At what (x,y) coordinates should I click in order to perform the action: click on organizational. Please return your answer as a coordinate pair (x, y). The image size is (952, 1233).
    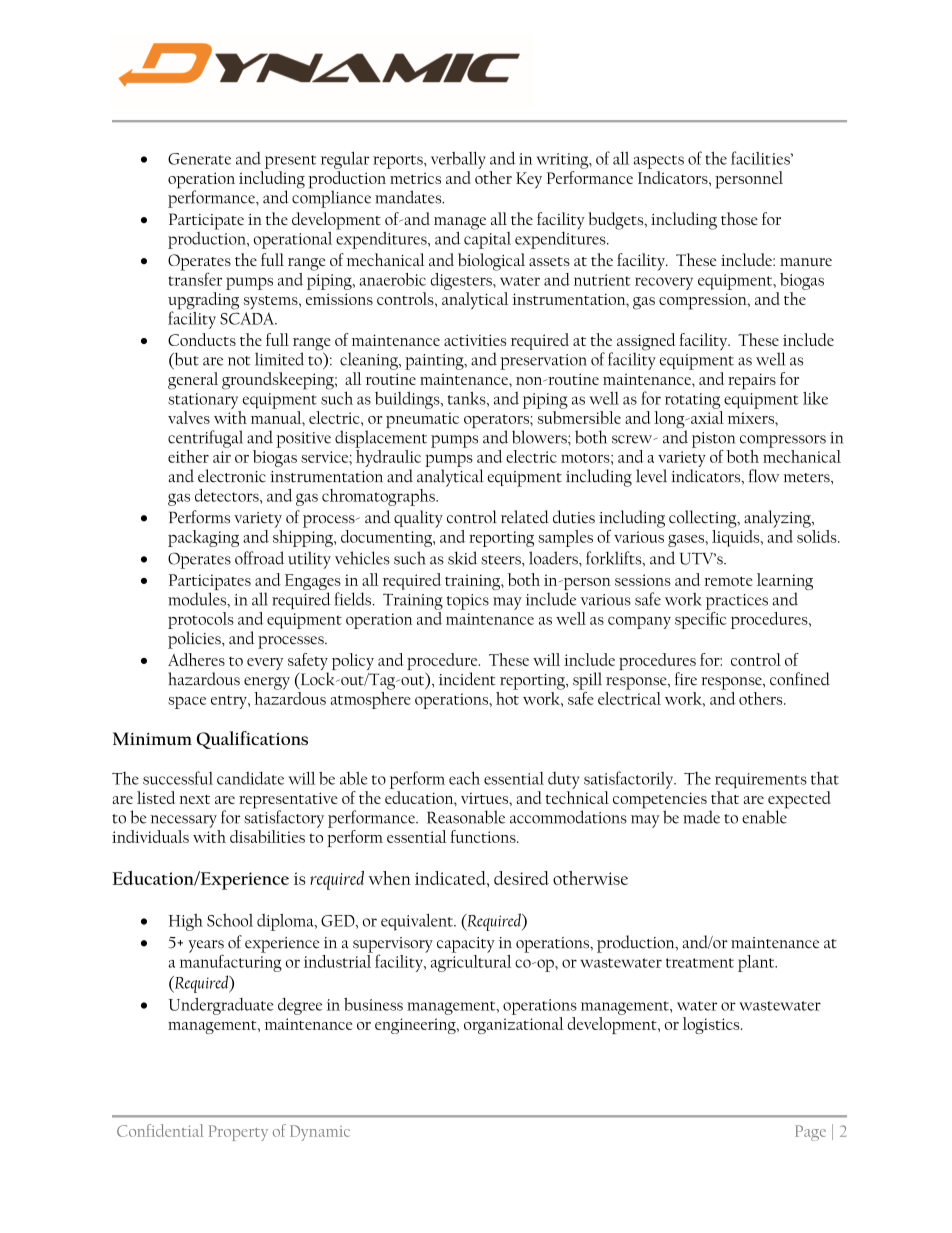
    Looking at the image, I should click on (514, 1025).
